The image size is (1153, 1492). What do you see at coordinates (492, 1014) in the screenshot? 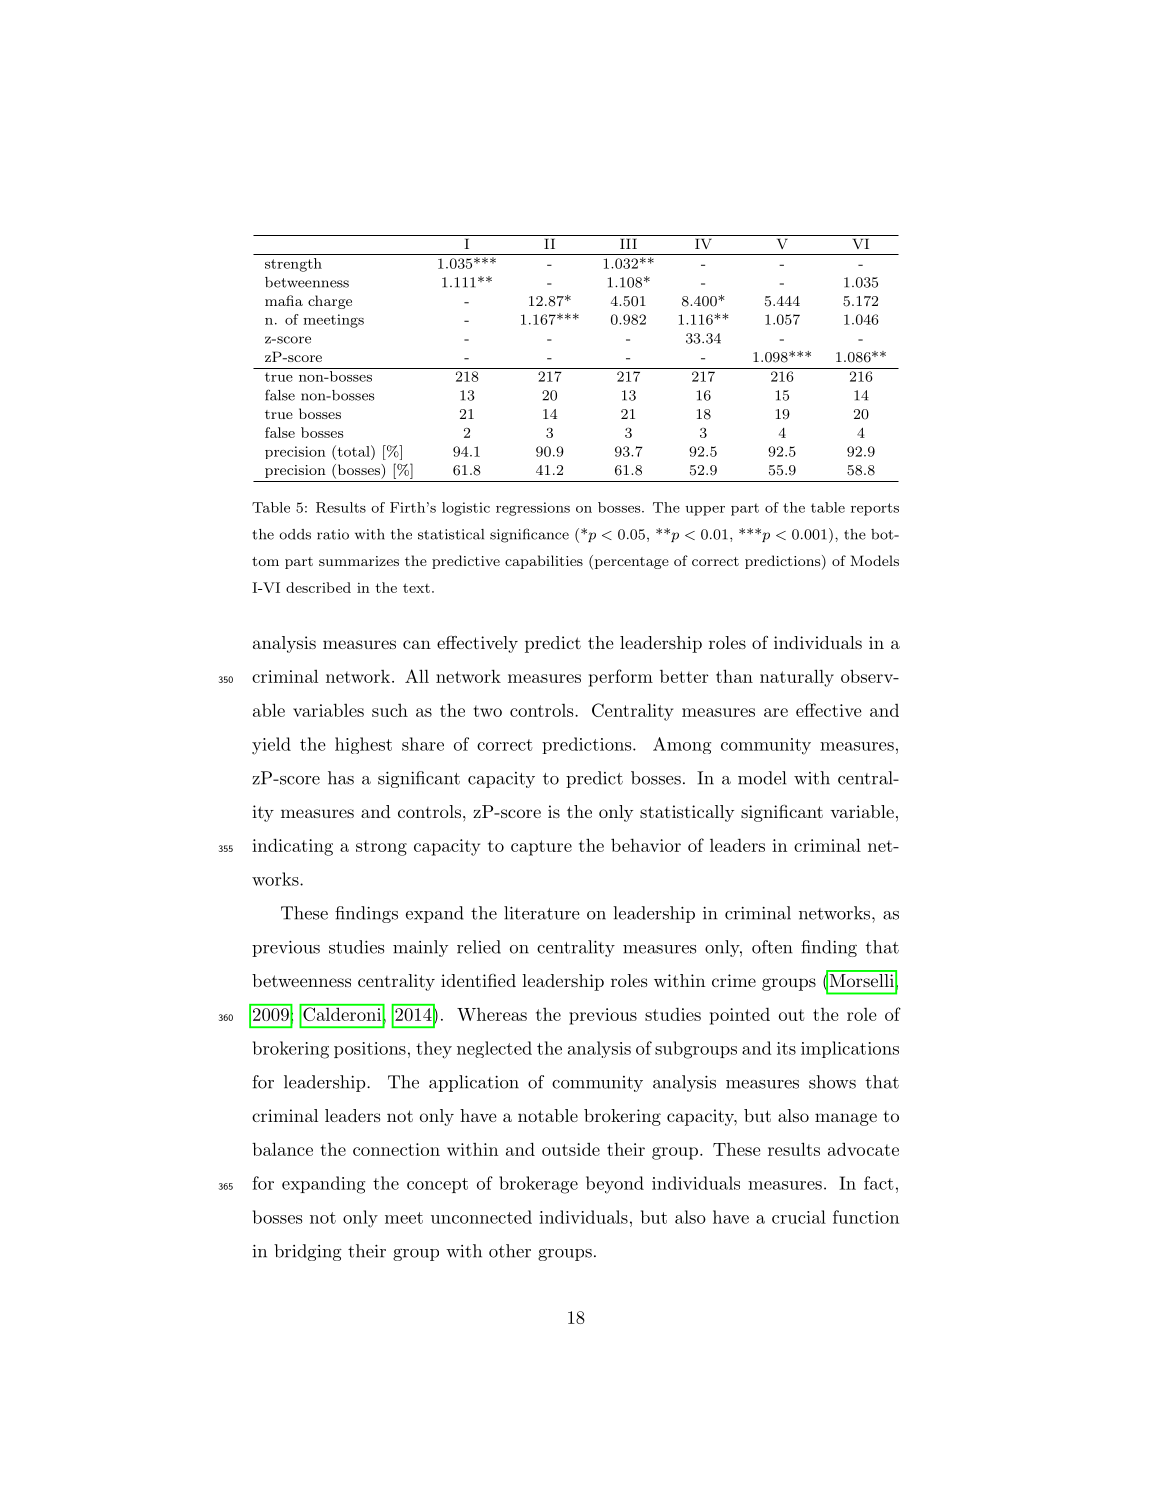
I see `Whereas` at bounding box center [492, 1014].
